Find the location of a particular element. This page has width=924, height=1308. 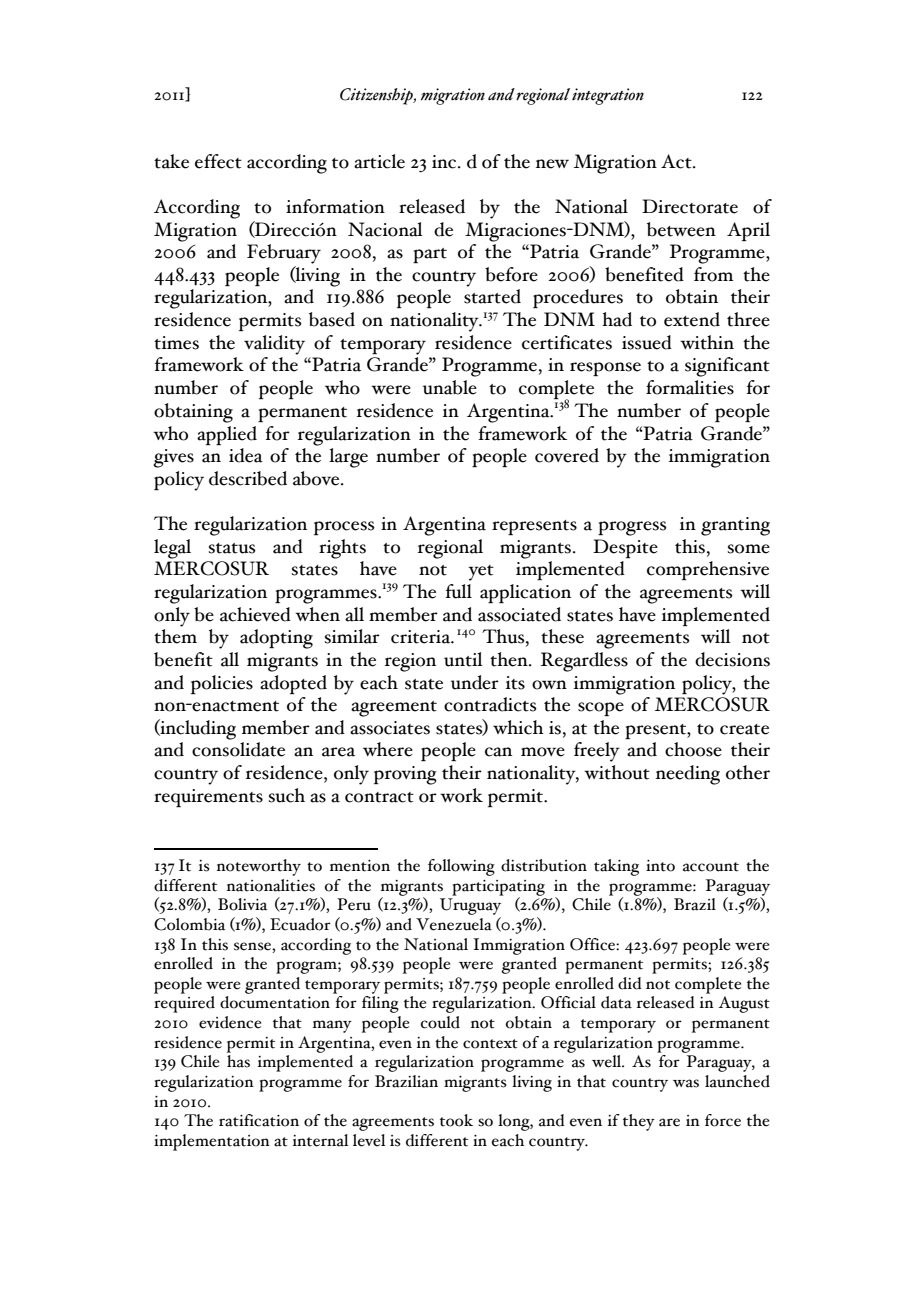

effect is located at coordinates (218, 161).
